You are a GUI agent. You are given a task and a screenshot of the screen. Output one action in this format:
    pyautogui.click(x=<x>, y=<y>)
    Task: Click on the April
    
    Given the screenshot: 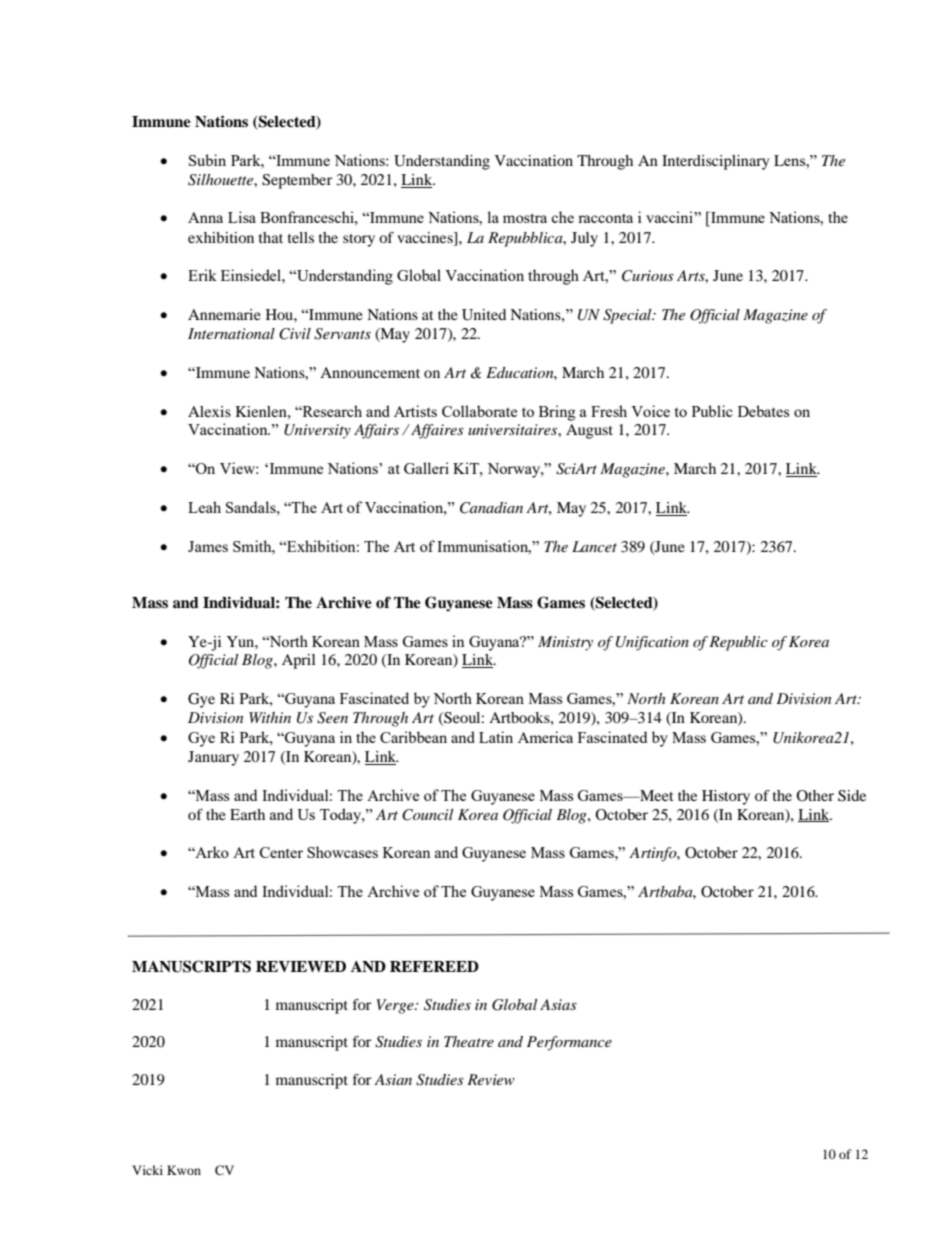 What is the action you would take?
    pyautogui.click(x=299, y=661)
